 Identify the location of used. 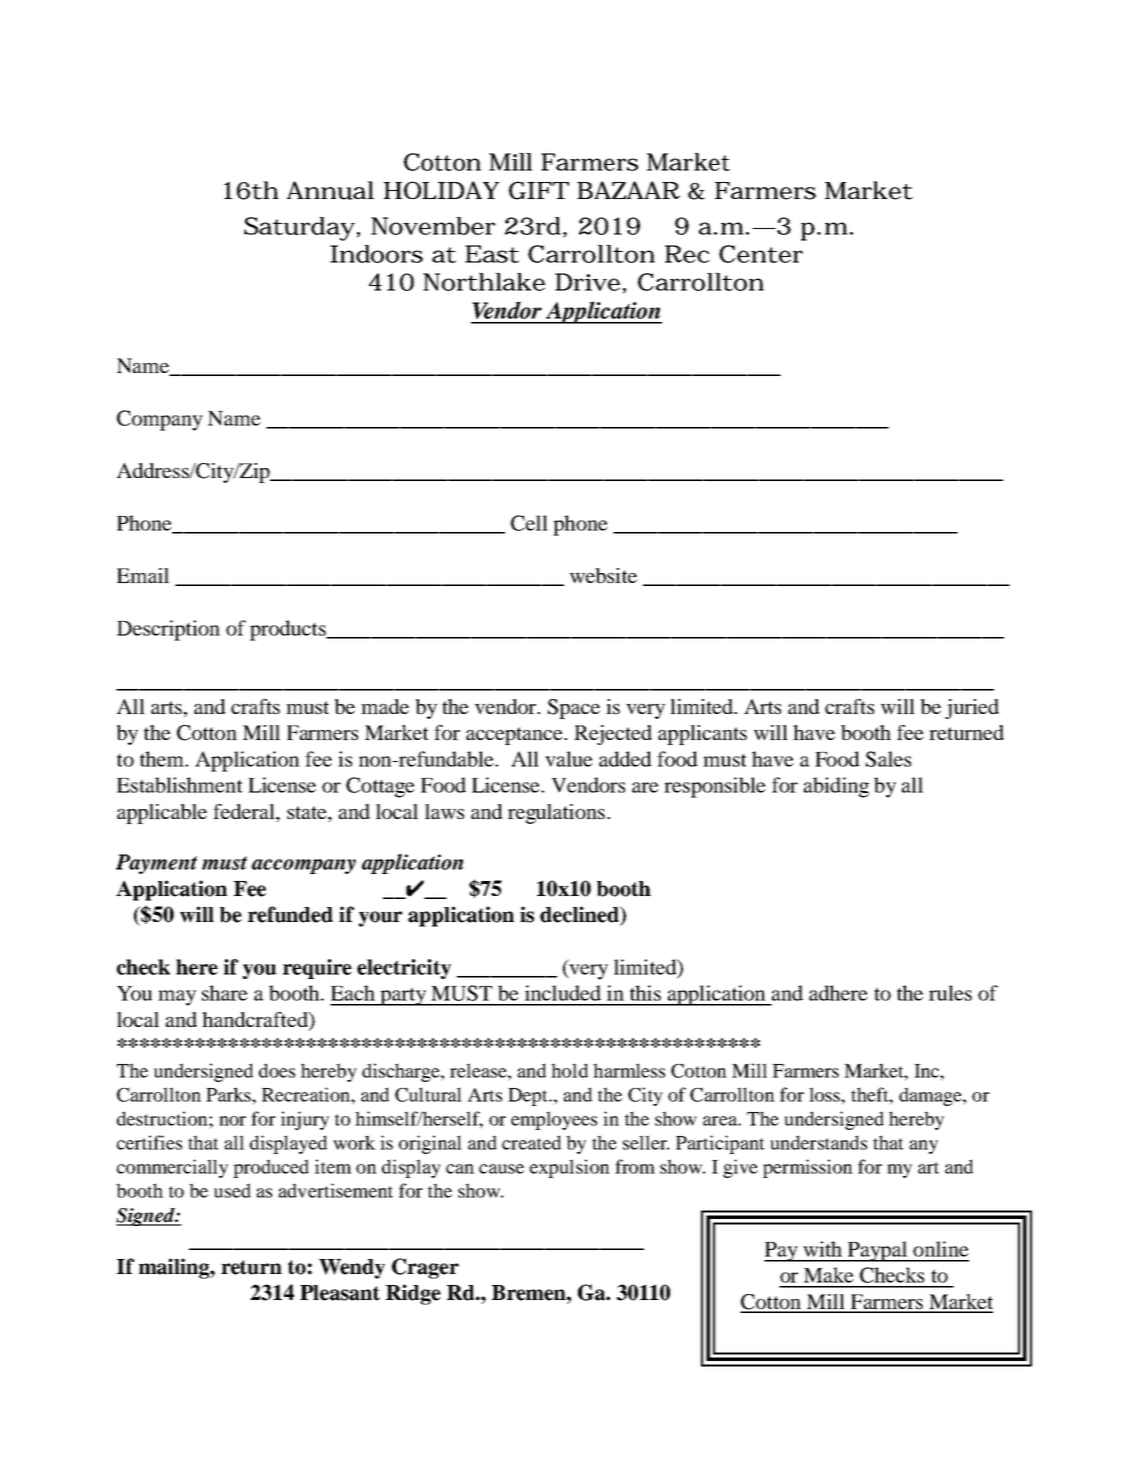
(232, 1190).
